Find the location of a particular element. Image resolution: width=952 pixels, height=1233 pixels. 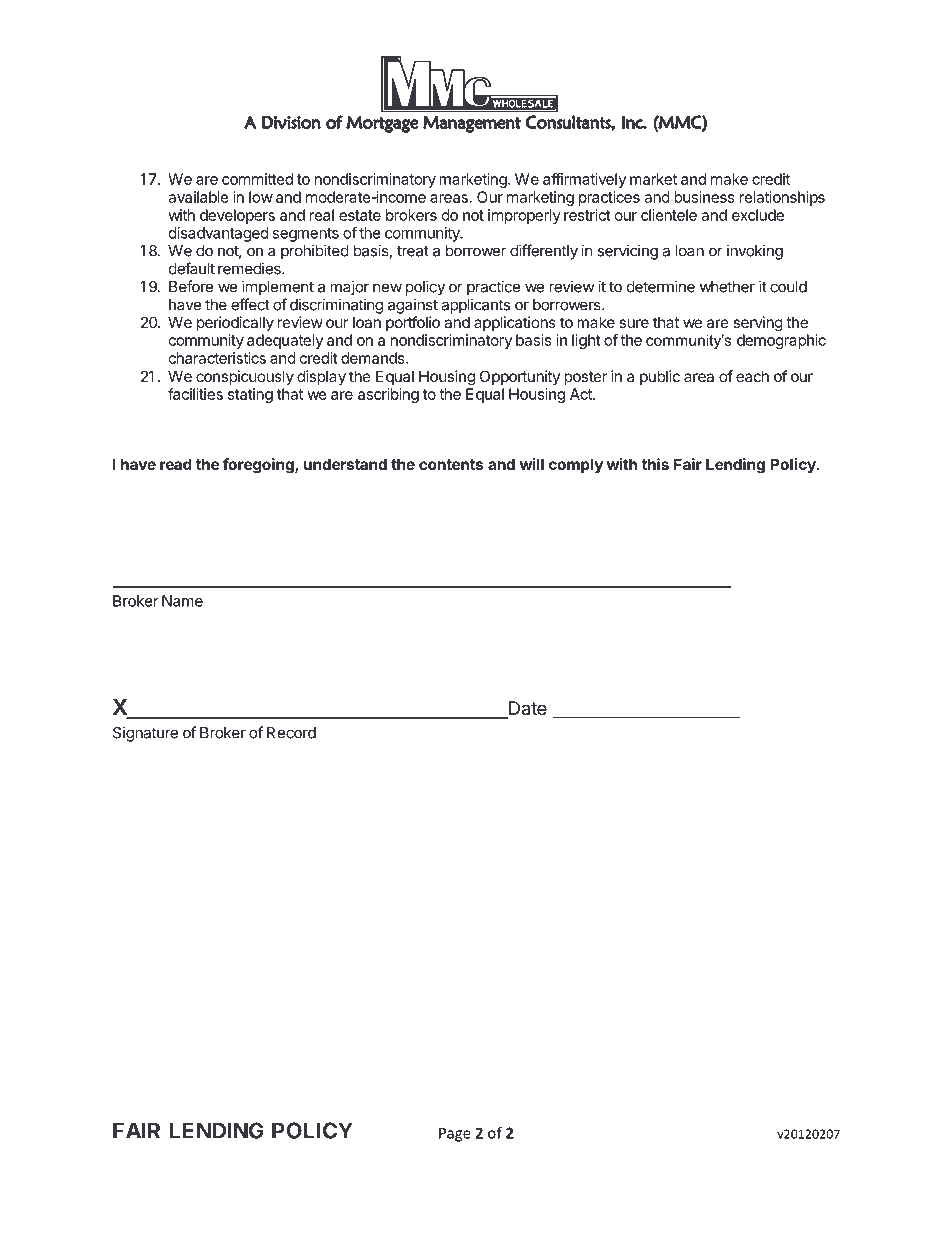

Management is located at coordinates (472, 124).
